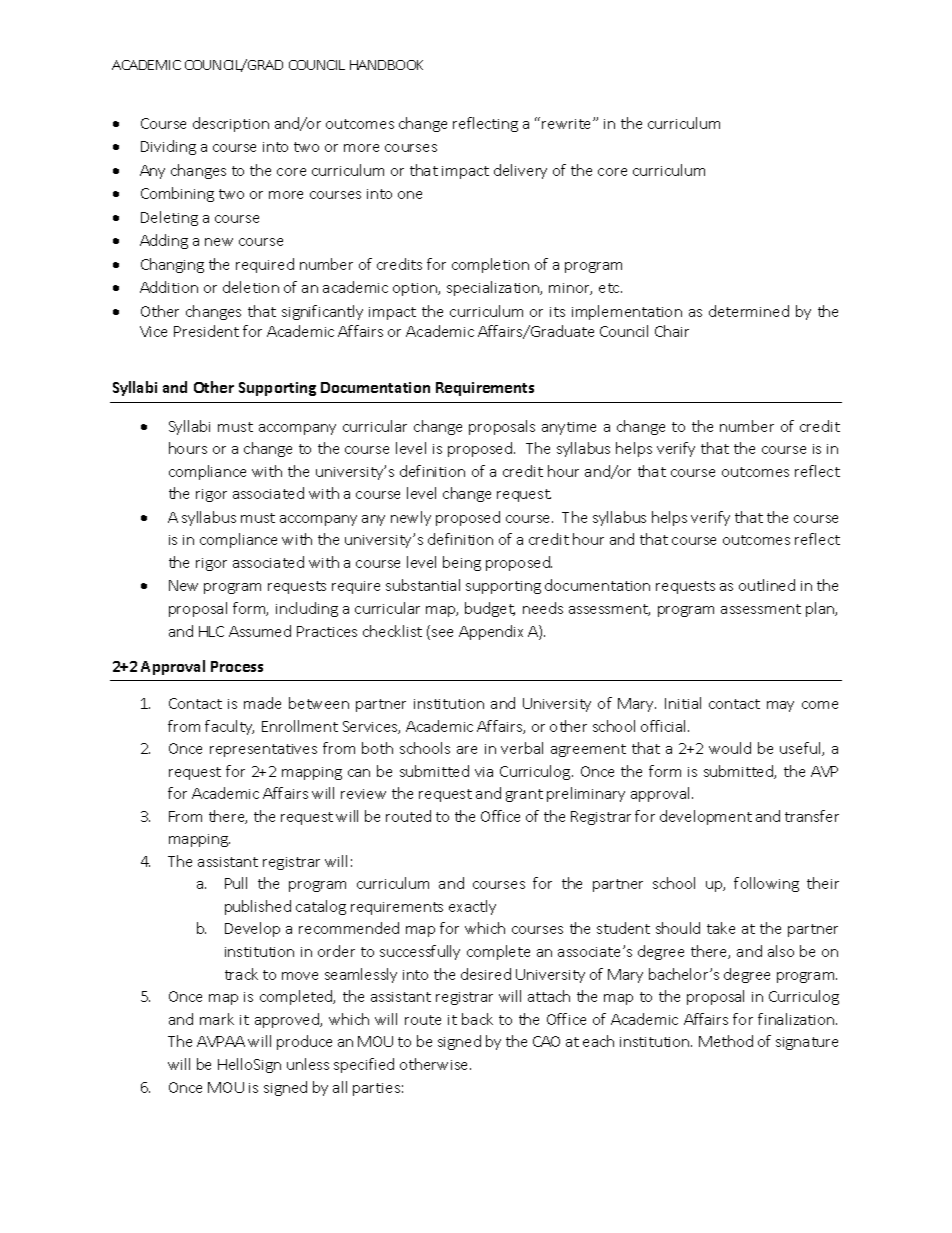 The height and width of the page is (1233, 952). I want to click on being, so click(462, 563).
